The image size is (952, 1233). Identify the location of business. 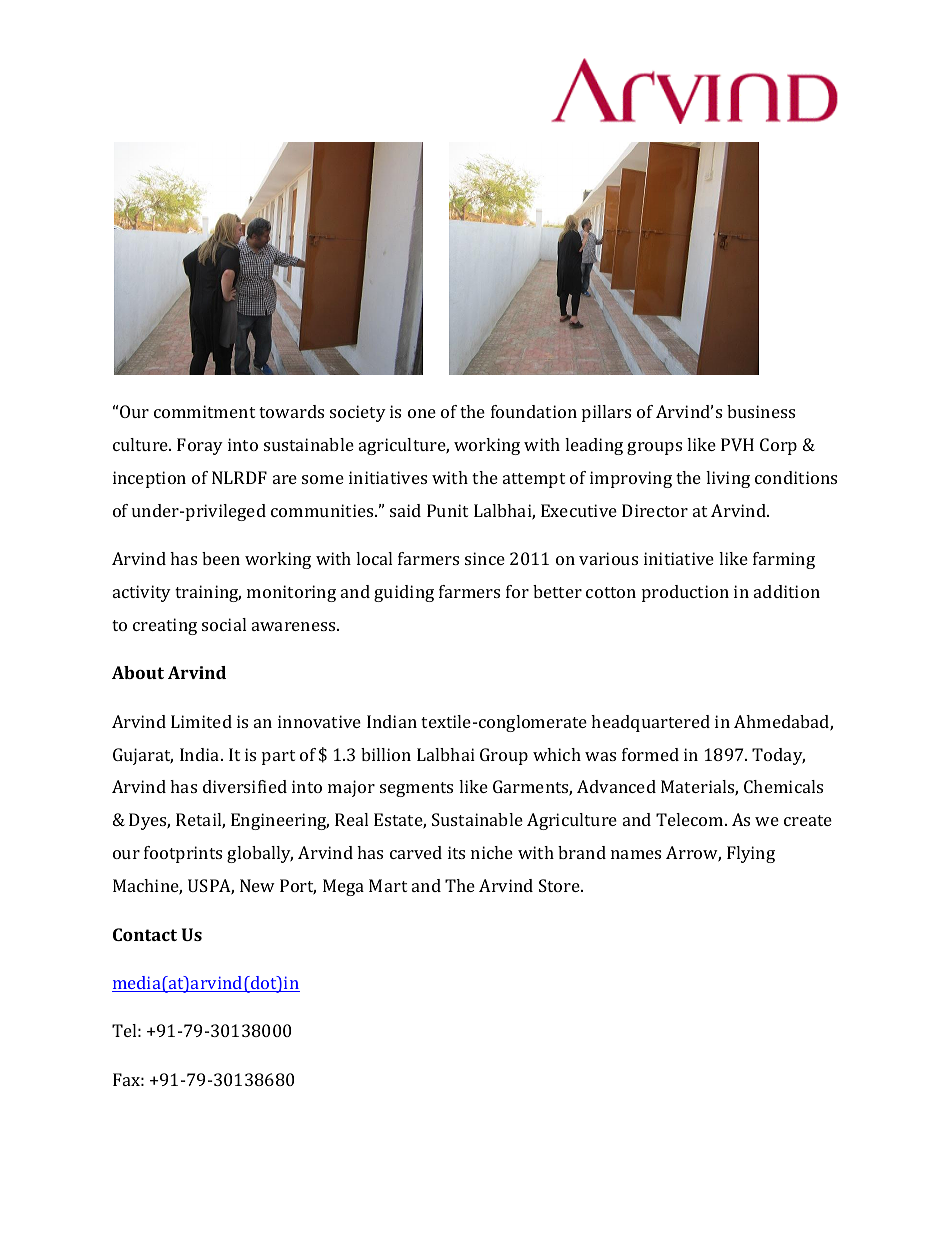
(761, 411).
